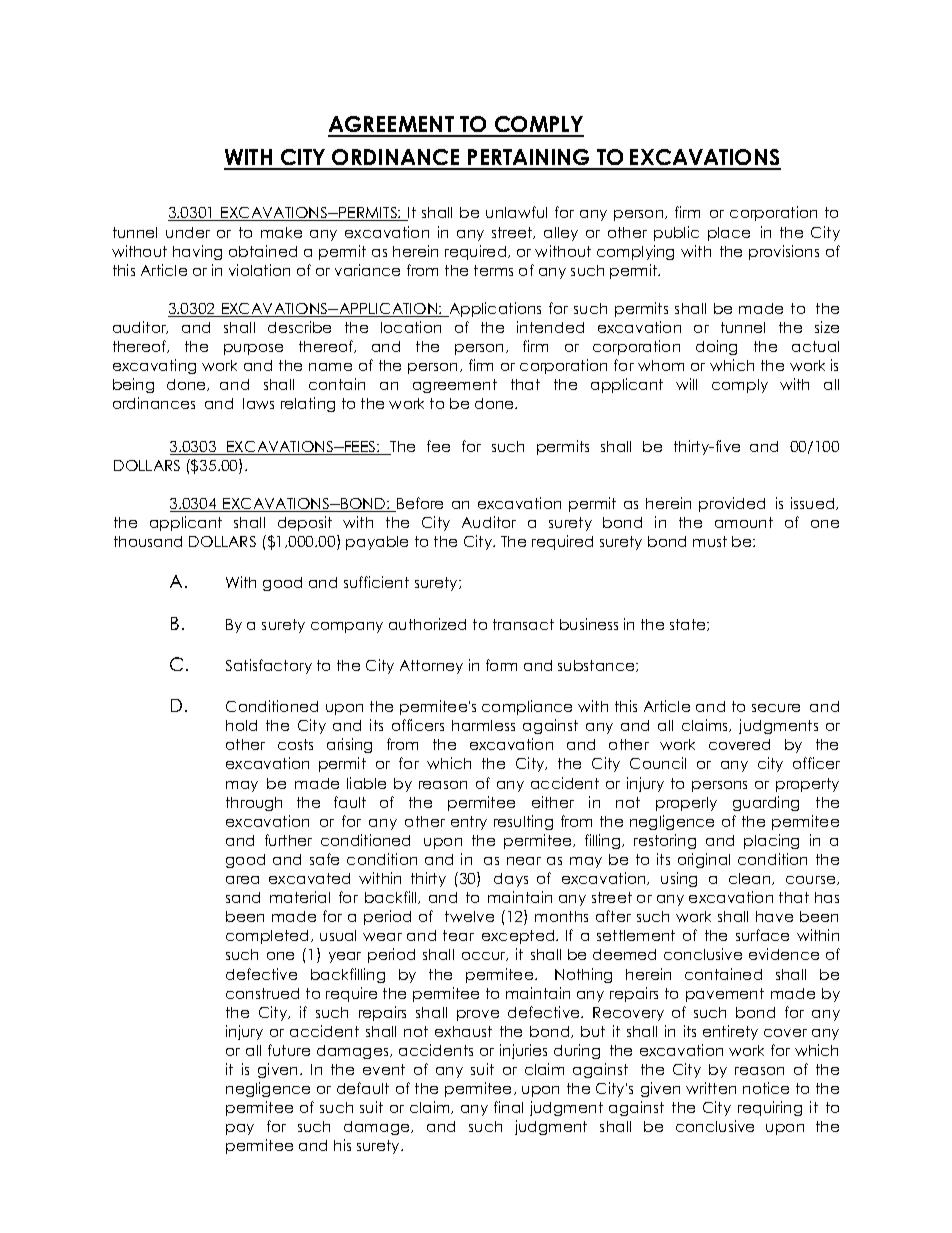  I want to click on place, so click(729, 234).
